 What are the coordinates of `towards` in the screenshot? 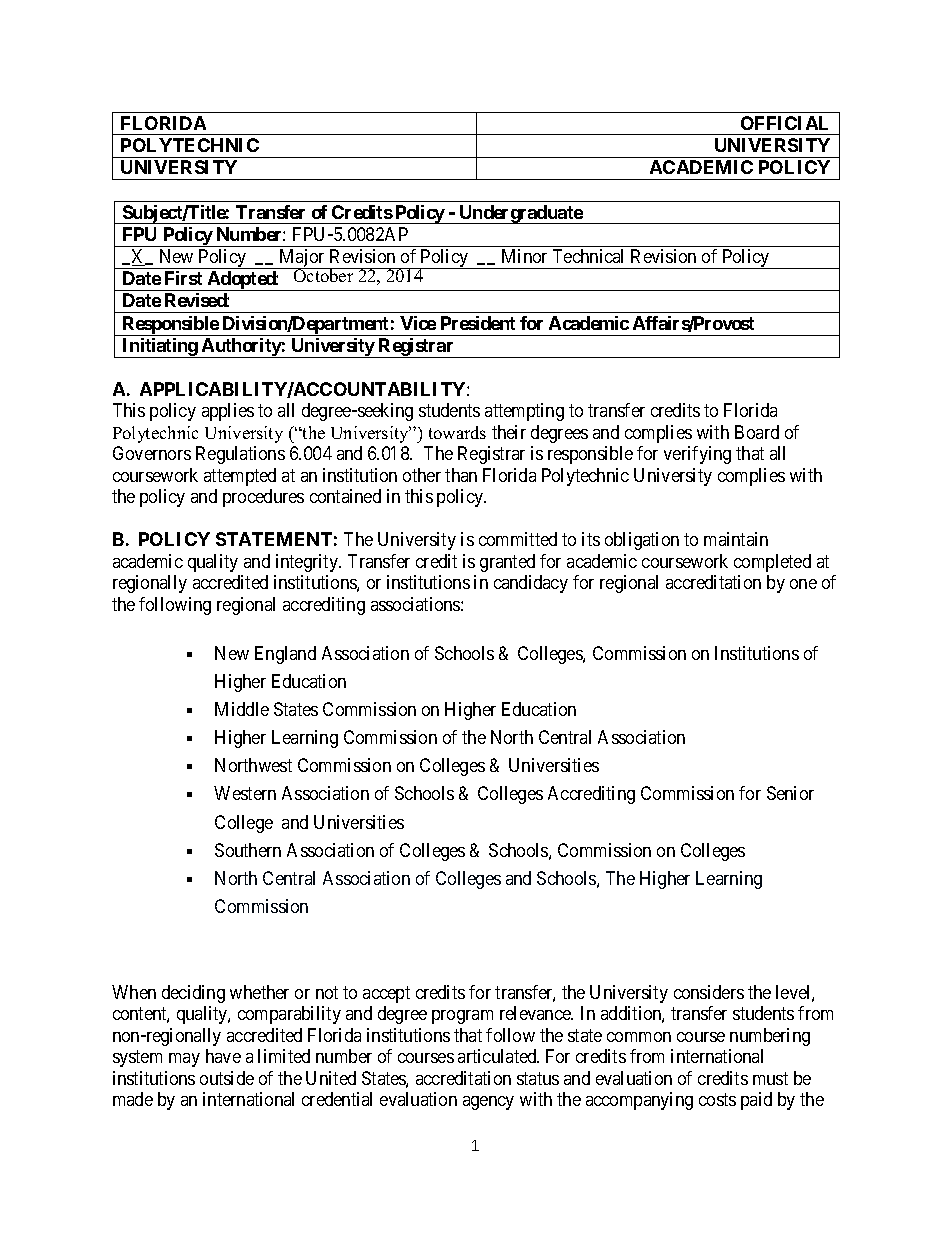 It's located at (457, 432).
